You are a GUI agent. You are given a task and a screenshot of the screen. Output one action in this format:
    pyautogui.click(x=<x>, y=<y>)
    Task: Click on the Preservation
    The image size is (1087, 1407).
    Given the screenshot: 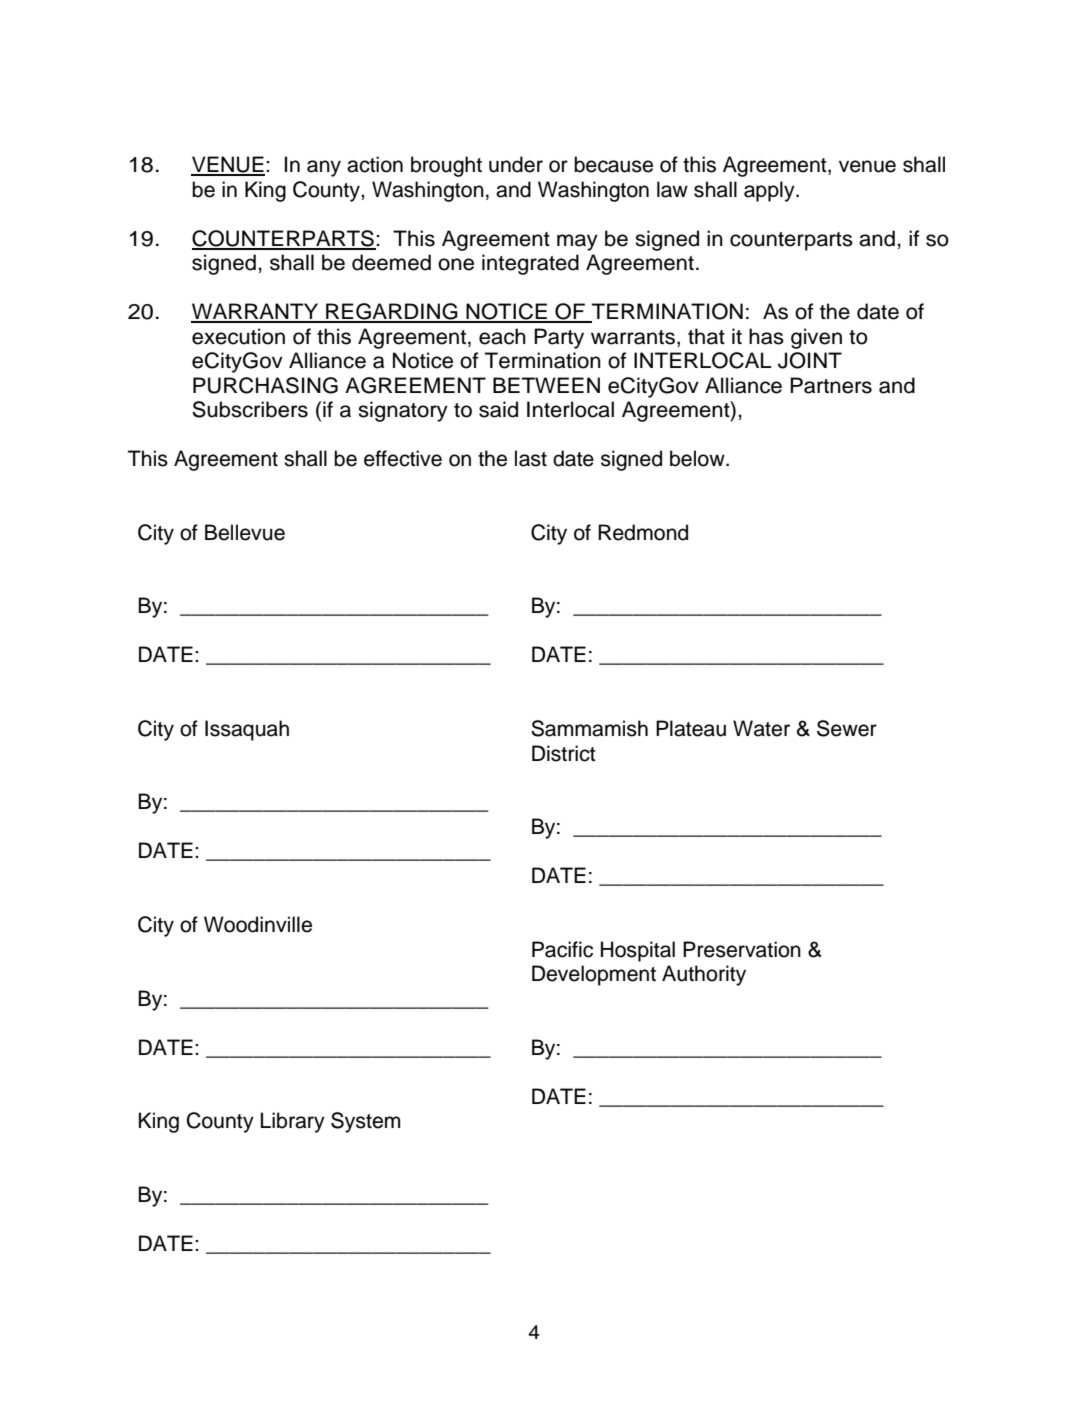 What is the action you would take?
    pyautogui.click(x=742, y=949)
